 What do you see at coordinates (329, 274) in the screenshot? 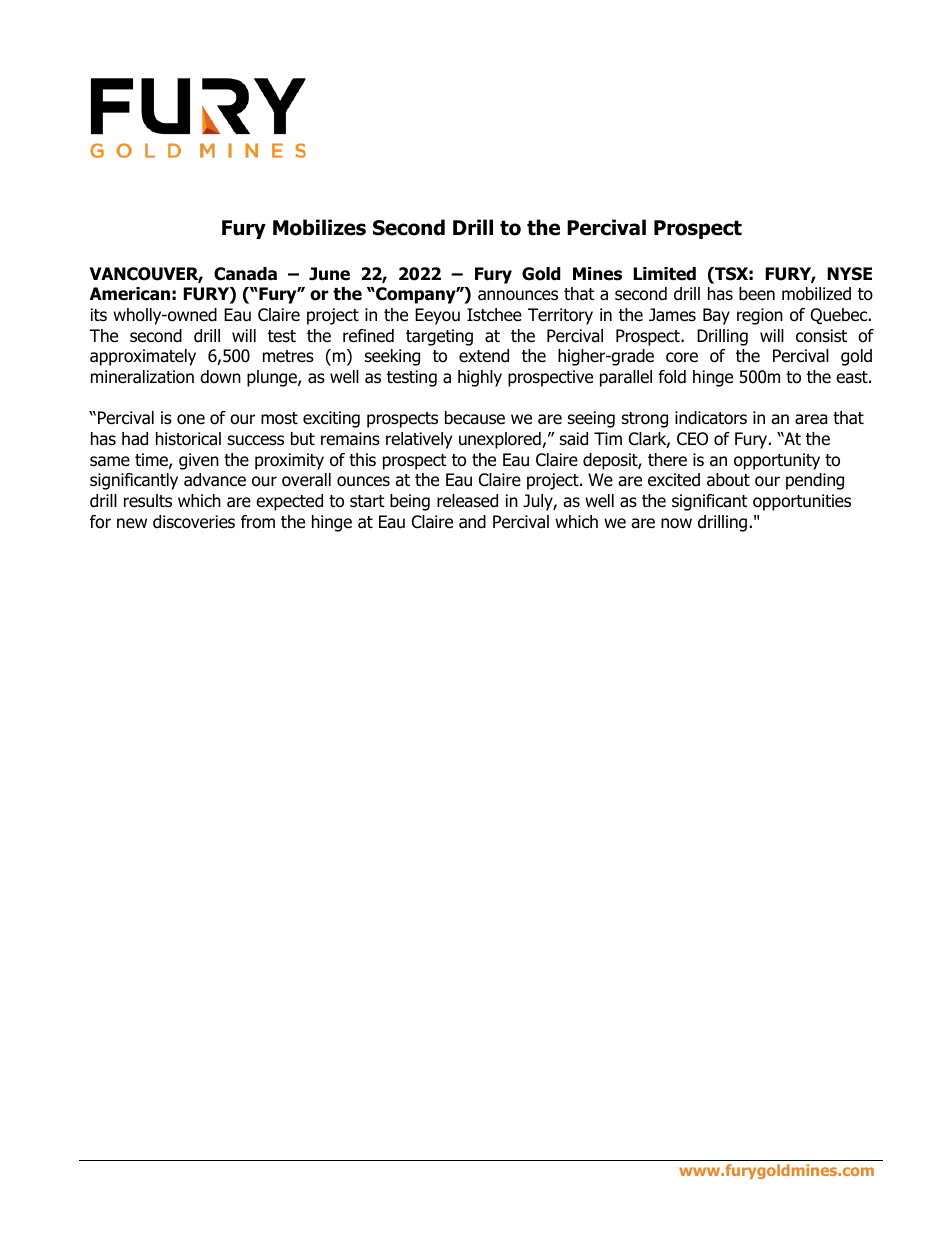
I see `June` at bounding box center [329, 274].
